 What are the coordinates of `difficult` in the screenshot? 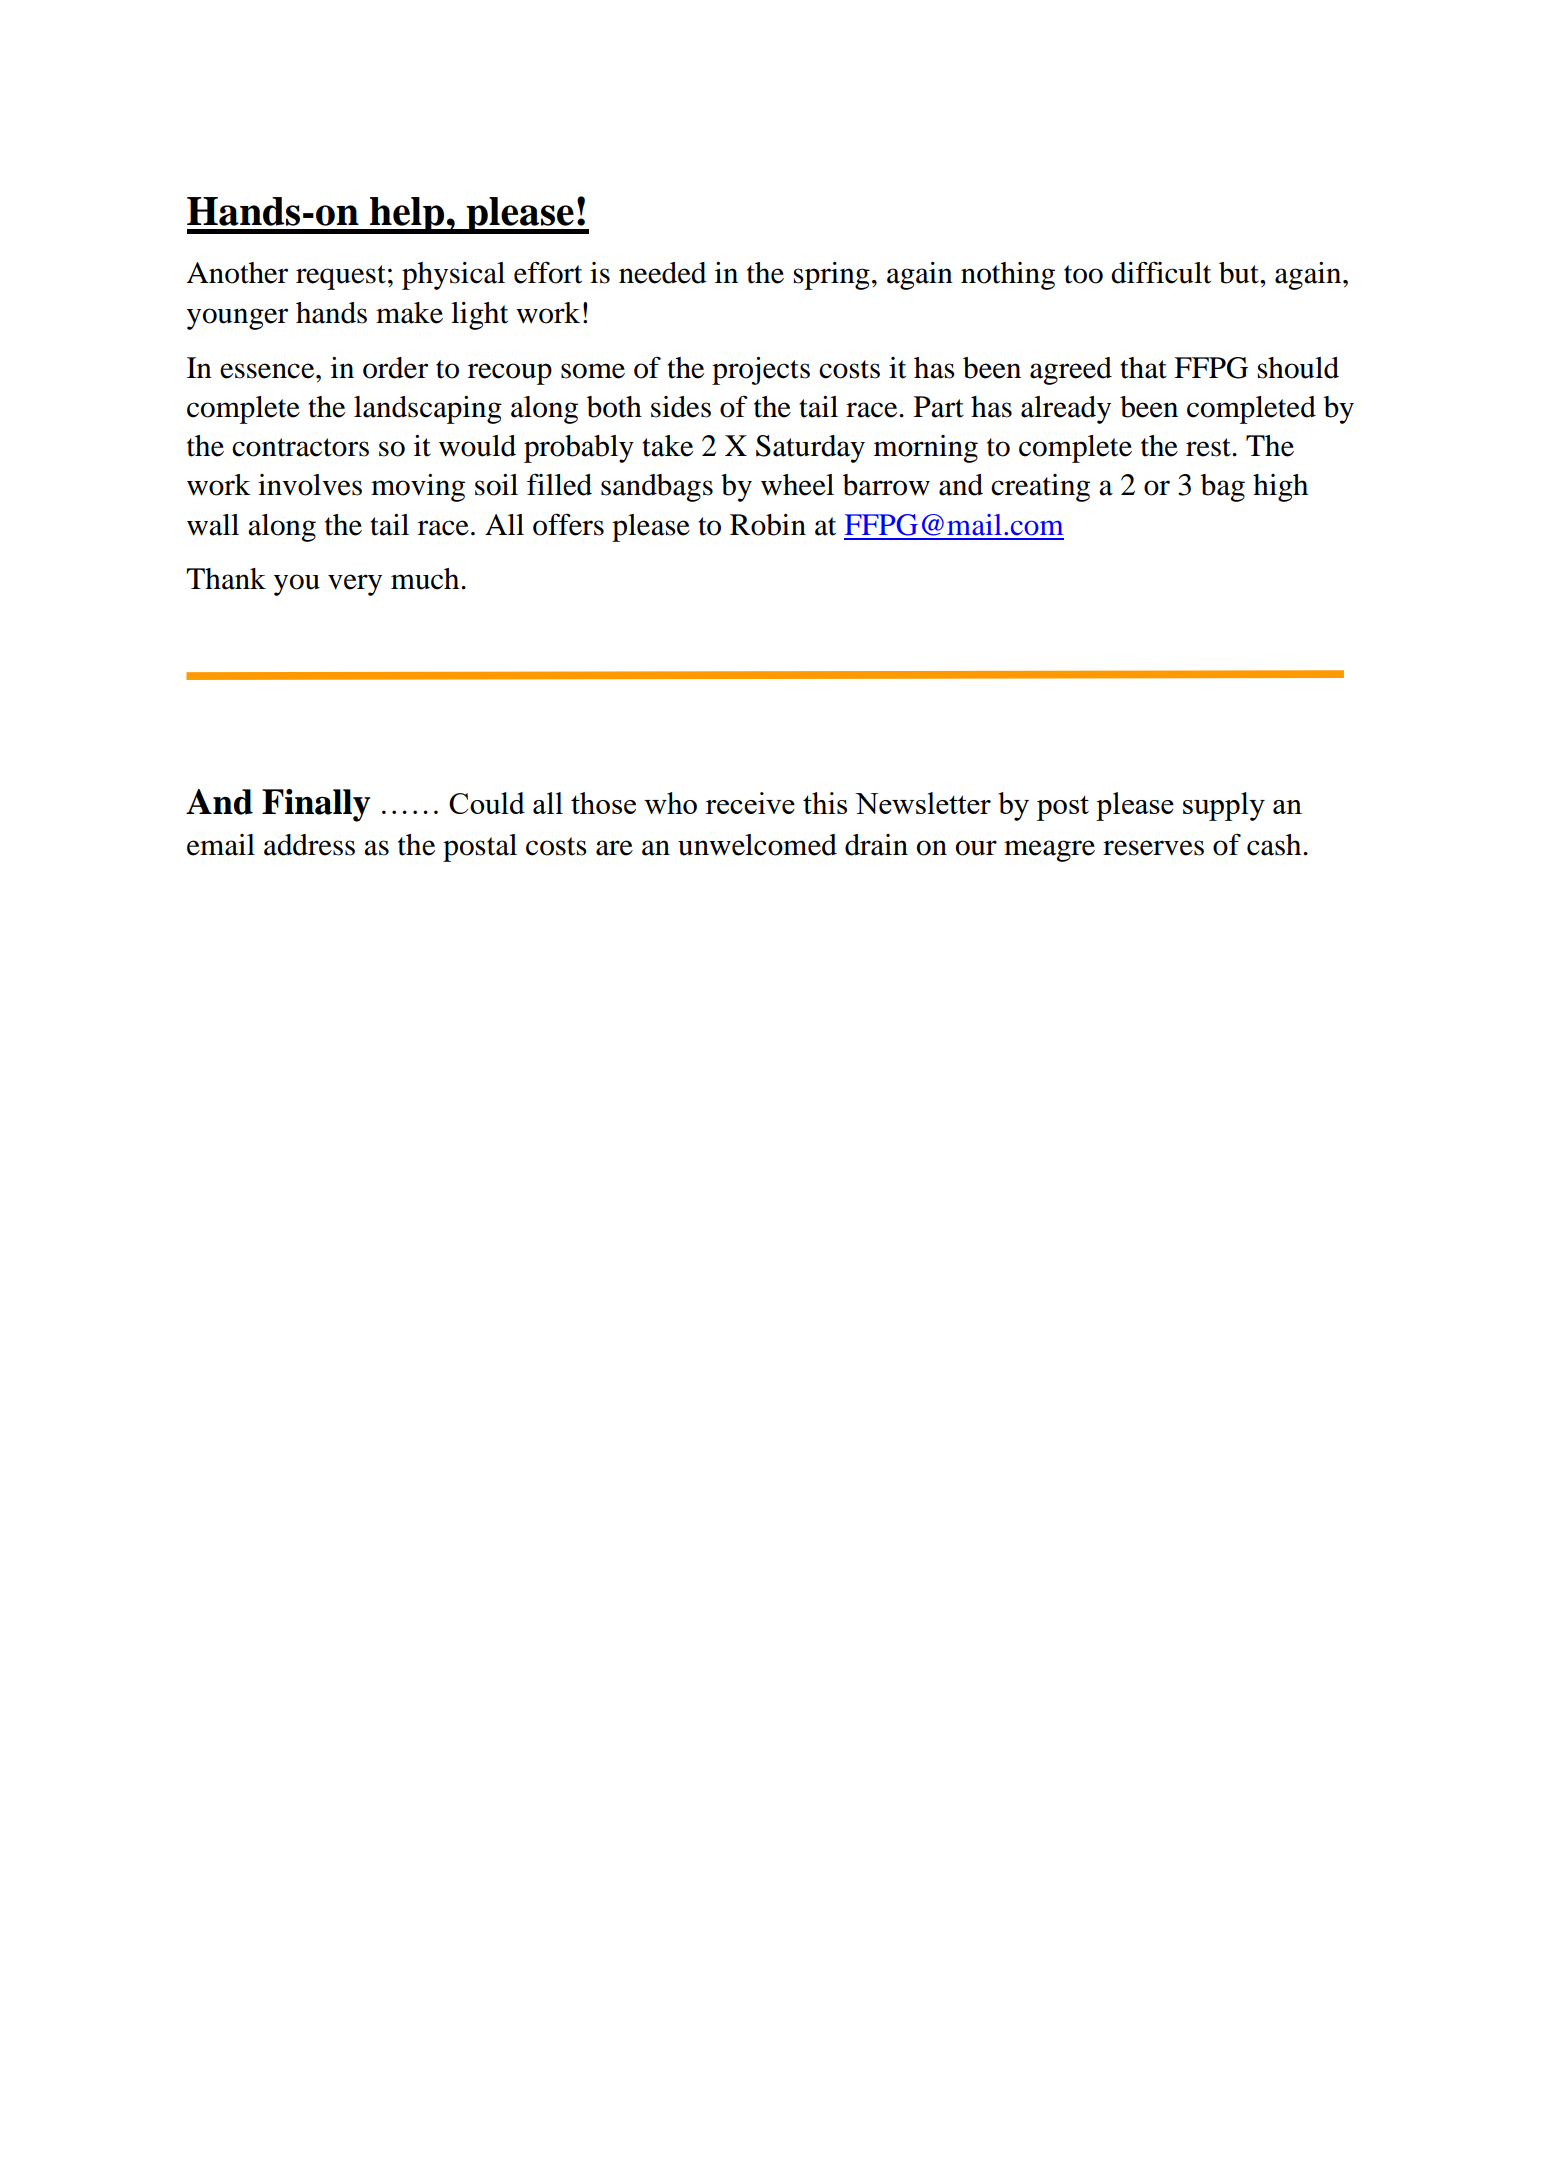 It's located at (1161, 272).
